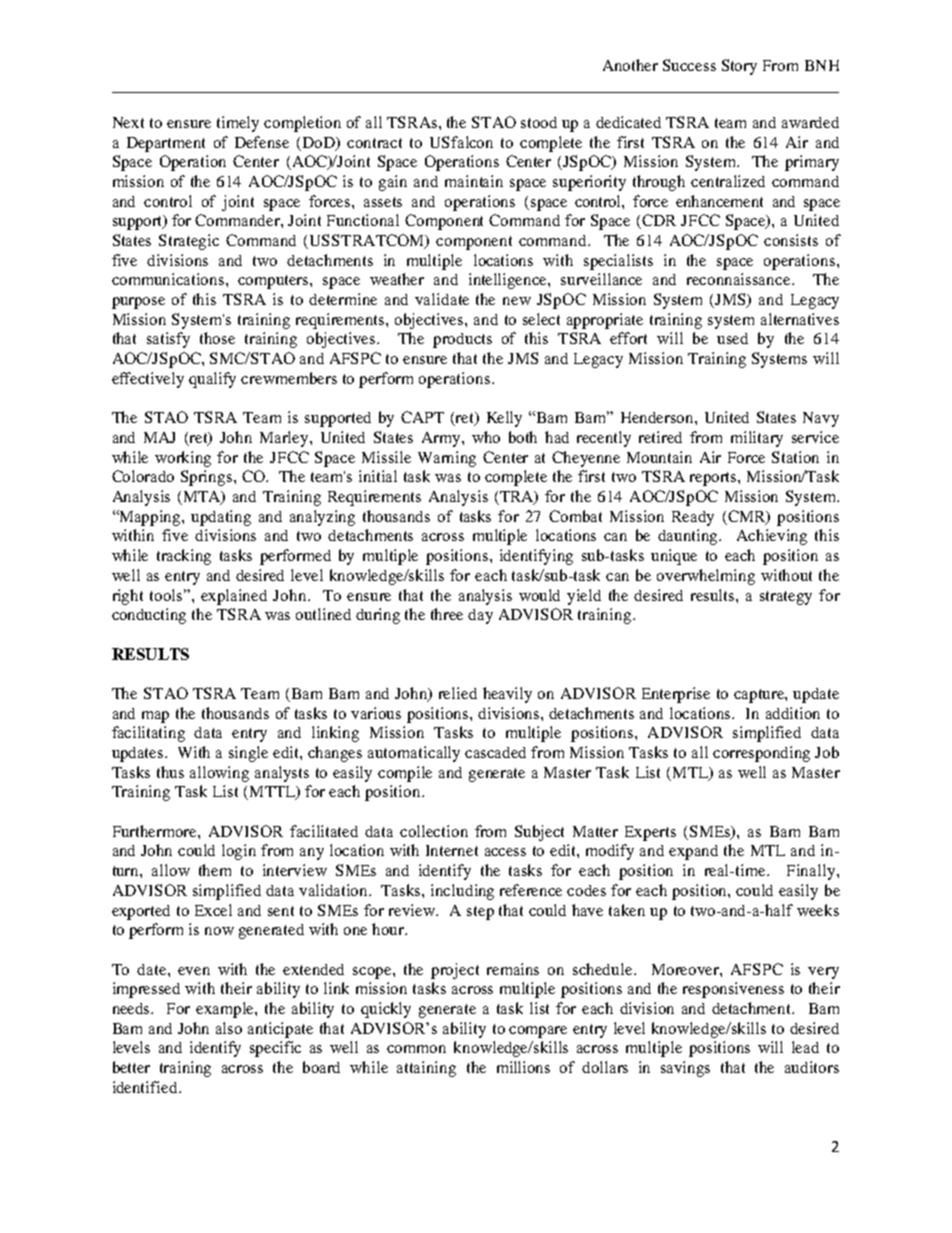  Describe the element at coordinates (262, 142) in the image. I see `Defense` at that location.
